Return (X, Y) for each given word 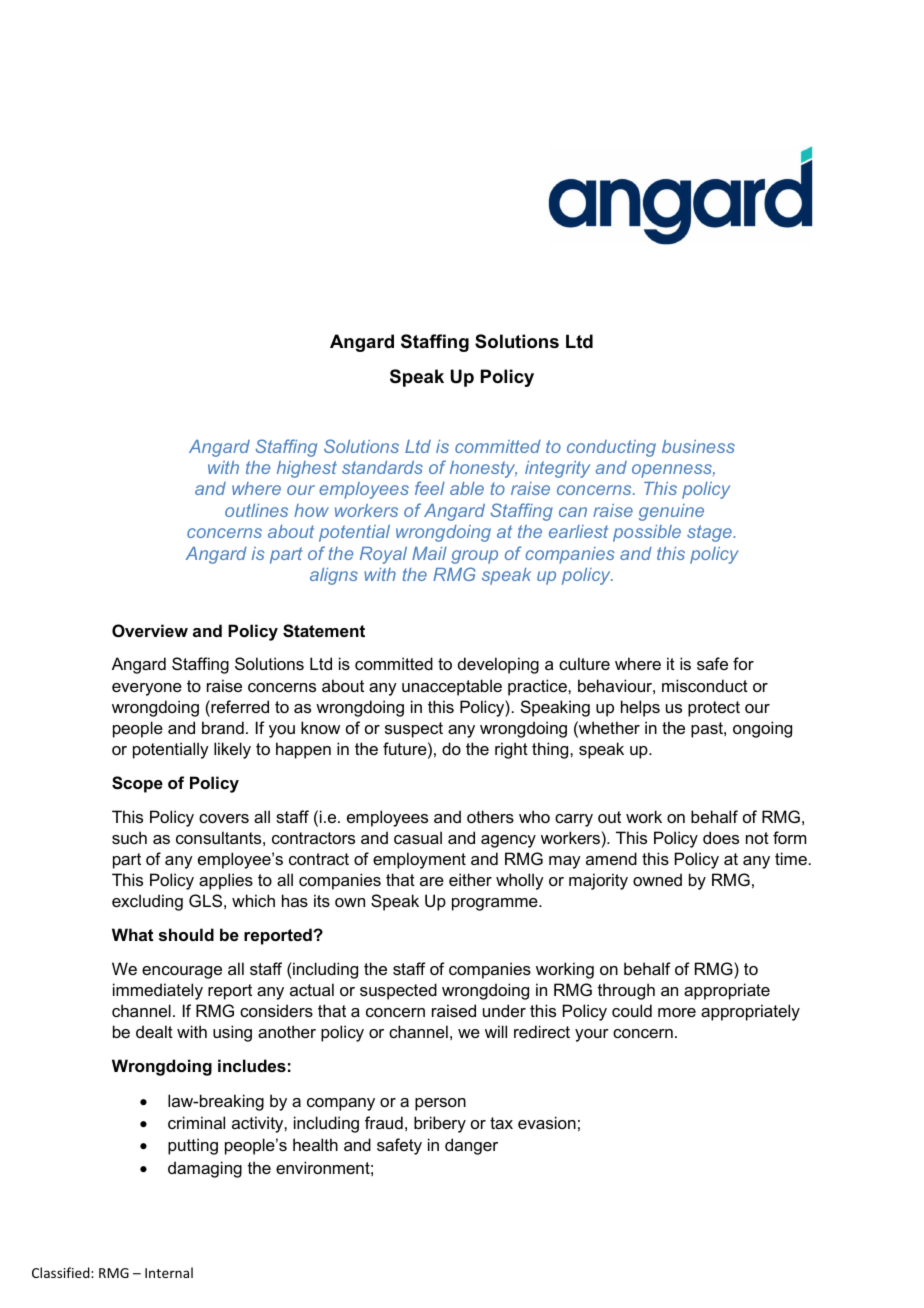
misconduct (705, 685)
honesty (483, 469)
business (698, 446)
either (470, 879)
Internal (169, 1272)
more (677, 1012)
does (721, 837)
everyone (147, 689)
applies (226, 881)
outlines (256, 510)
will (496, 1031)
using (232, 1033)
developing (498, 665)
